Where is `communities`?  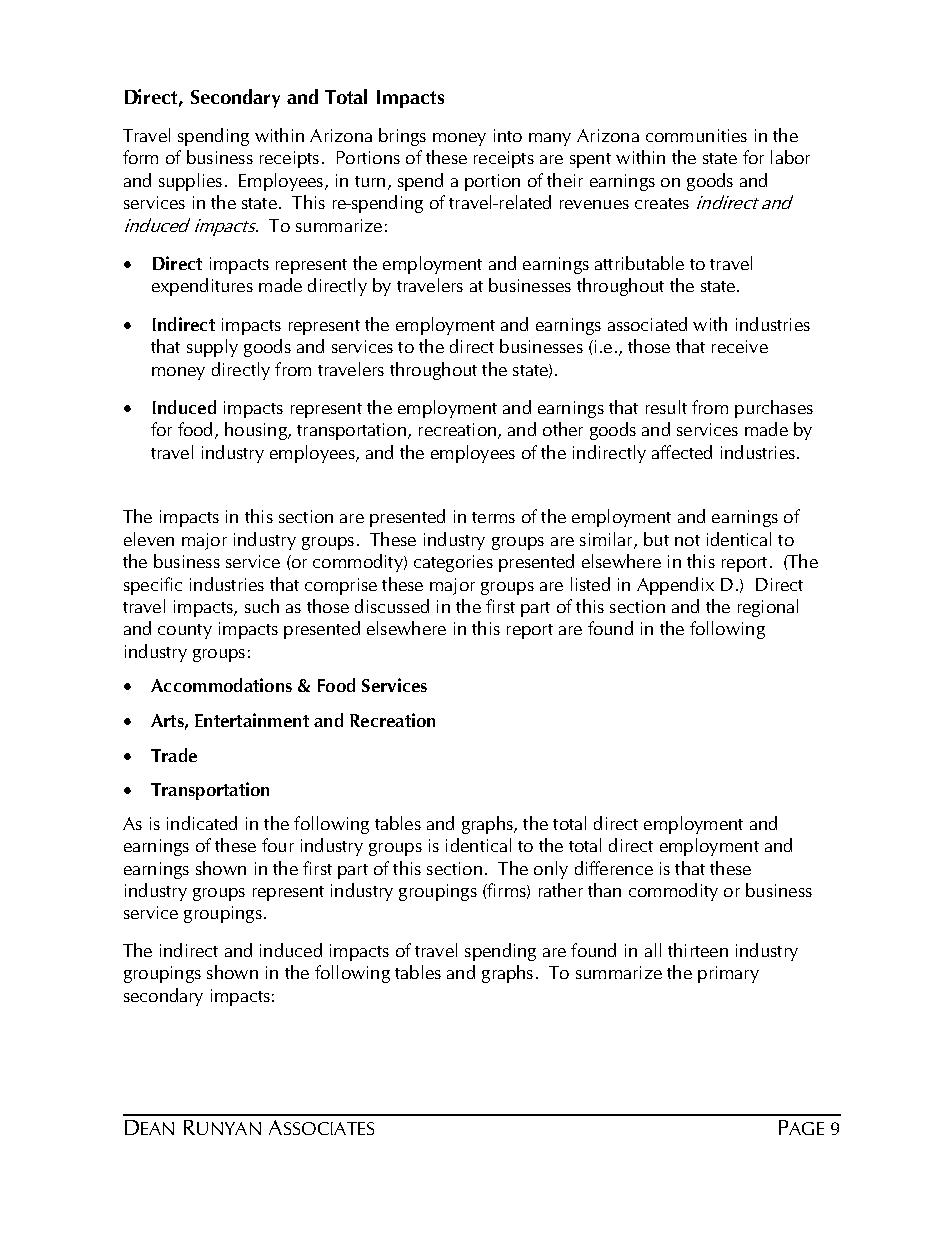 communities is located at coordinates (696, 135).
